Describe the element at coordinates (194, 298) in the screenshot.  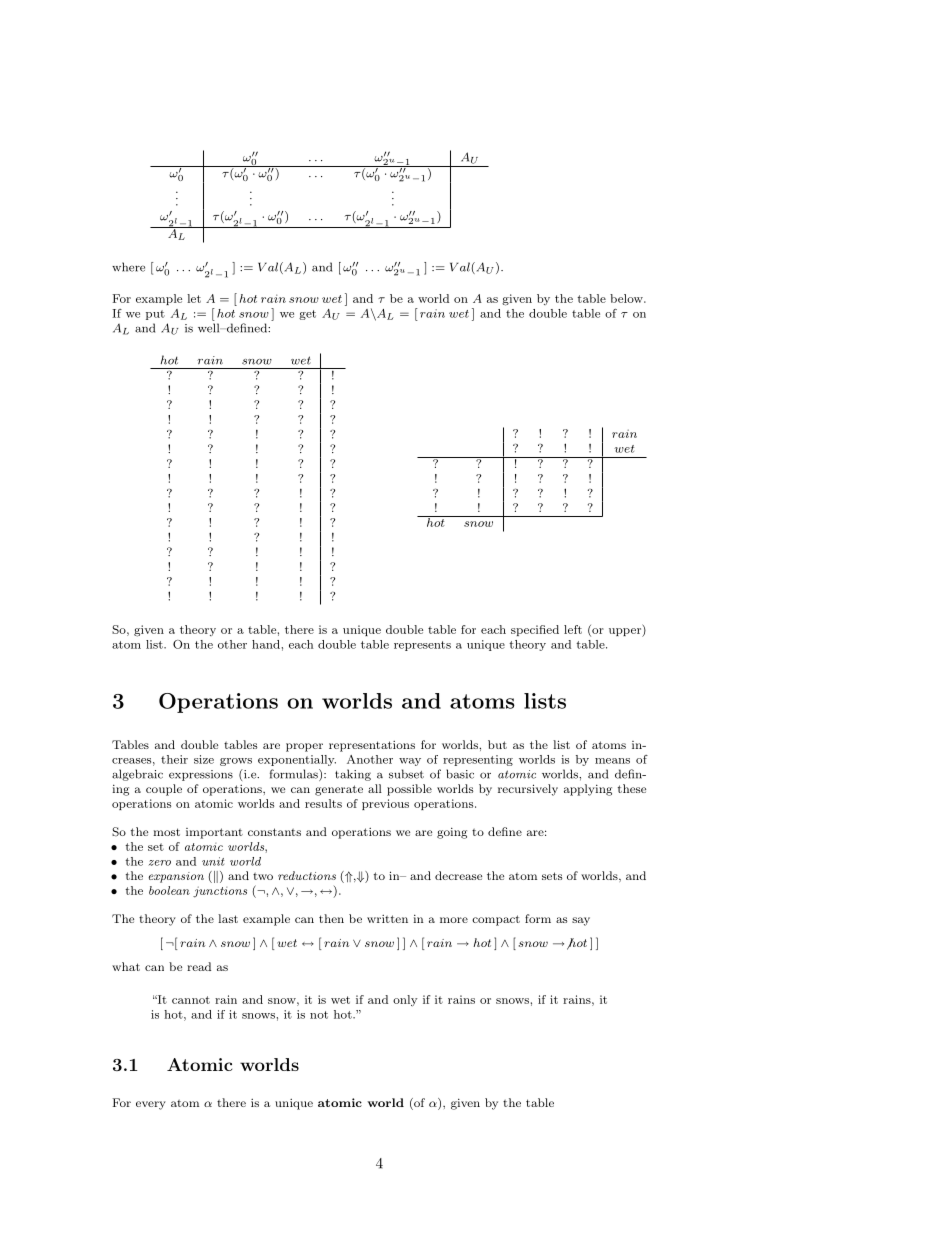
I see `let` at that location.
